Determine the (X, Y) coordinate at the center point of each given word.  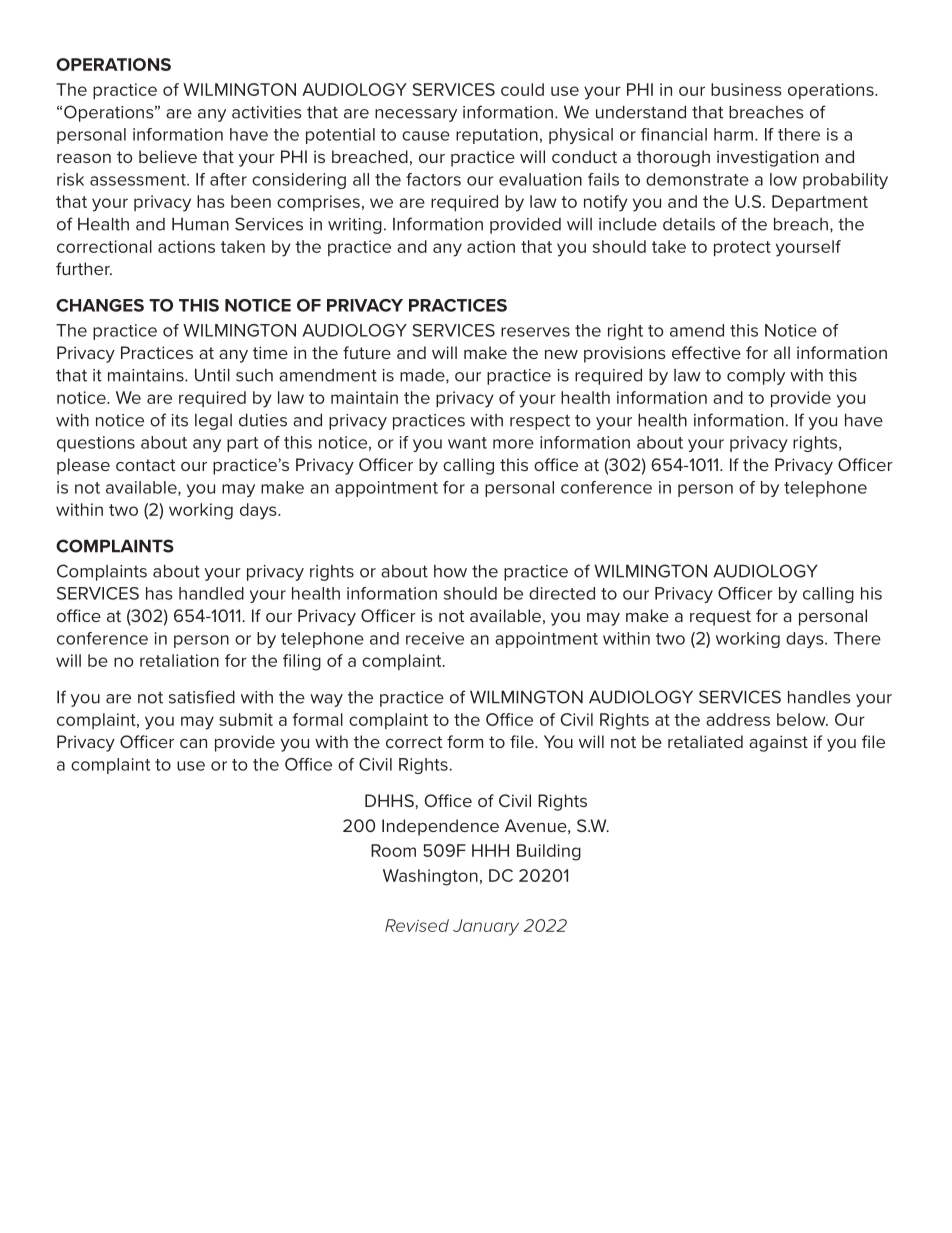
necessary (416, 115)
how (450, 571)
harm (733, 134)
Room (393, 850)
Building (549, 852)
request (720, 618)
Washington (430, 877)
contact (145, 465)
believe (168, 156)
